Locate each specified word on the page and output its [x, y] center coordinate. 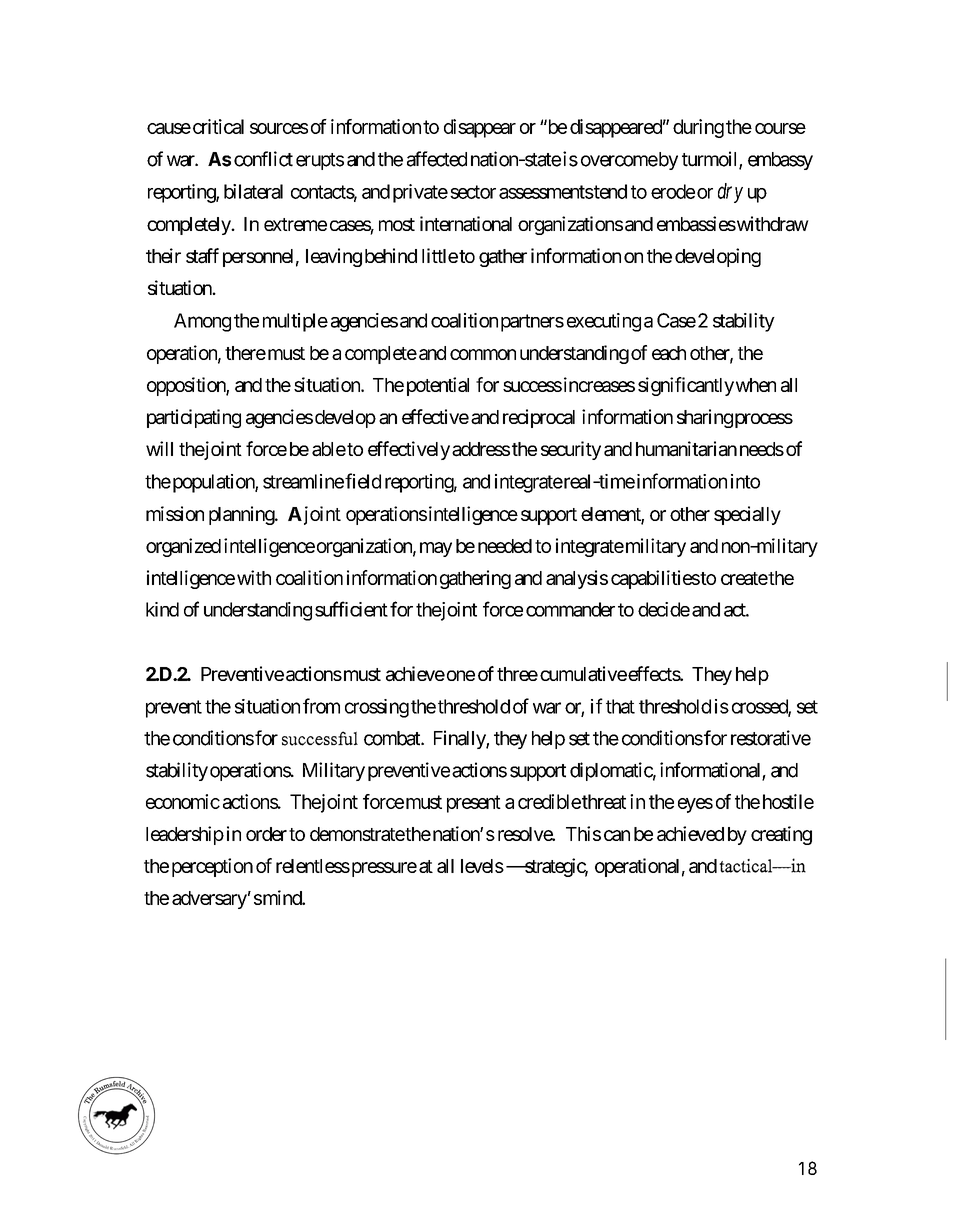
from [321, 706]
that [620, 706]
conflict [263, 159]
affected [437, 159]
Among [202, 322]
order [266, 834]
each [669, 353]
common [483, 354]
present [474, 804]
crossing [377, 708]
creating [781, 835]
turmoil [711, 160]
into [745, 481]
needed [505, 546]
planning [242, 515]
